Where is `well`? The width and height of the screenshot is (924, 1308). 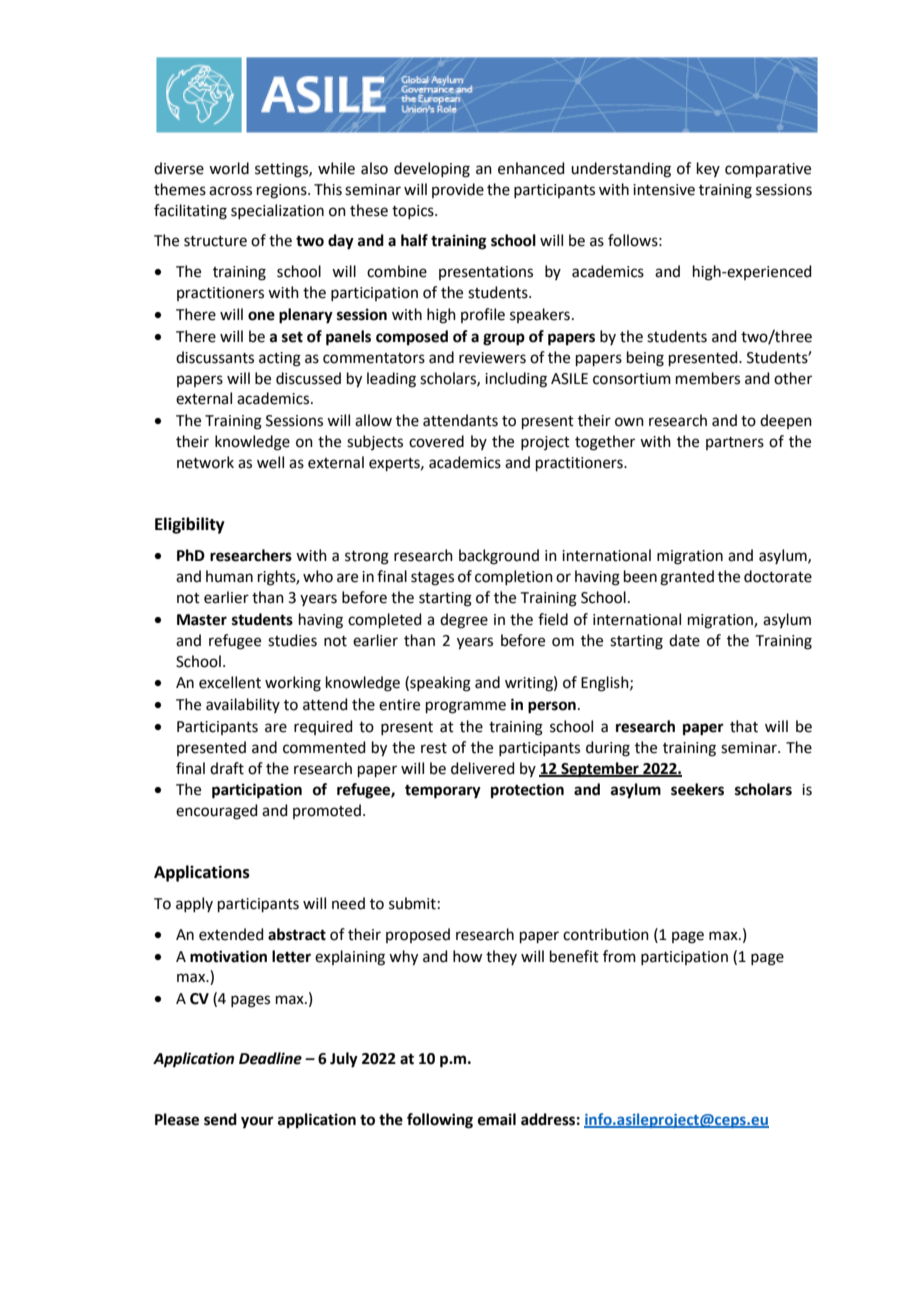
well is located at coordinates (270, 462).
